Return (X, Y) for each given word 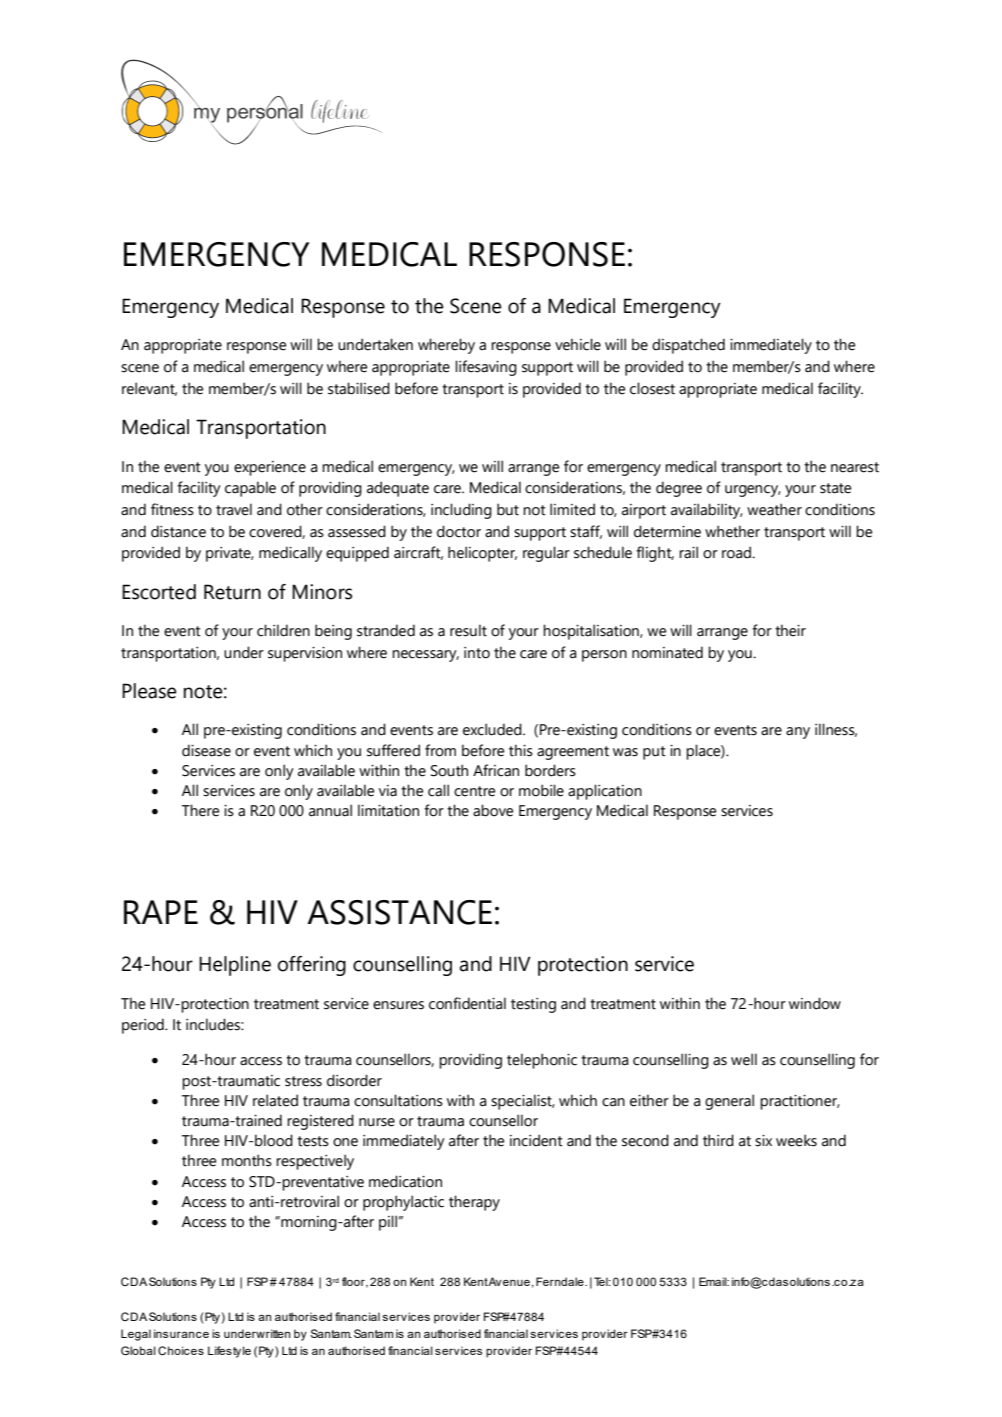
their (790, 630)
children (283, 630)
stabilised (359, 388)
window (815, 1003)
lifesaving (486, 368)
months (247, 1160)
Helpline (235, 966)
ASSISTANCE (399, 912)
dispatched (688, 346)
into (477, 653)
